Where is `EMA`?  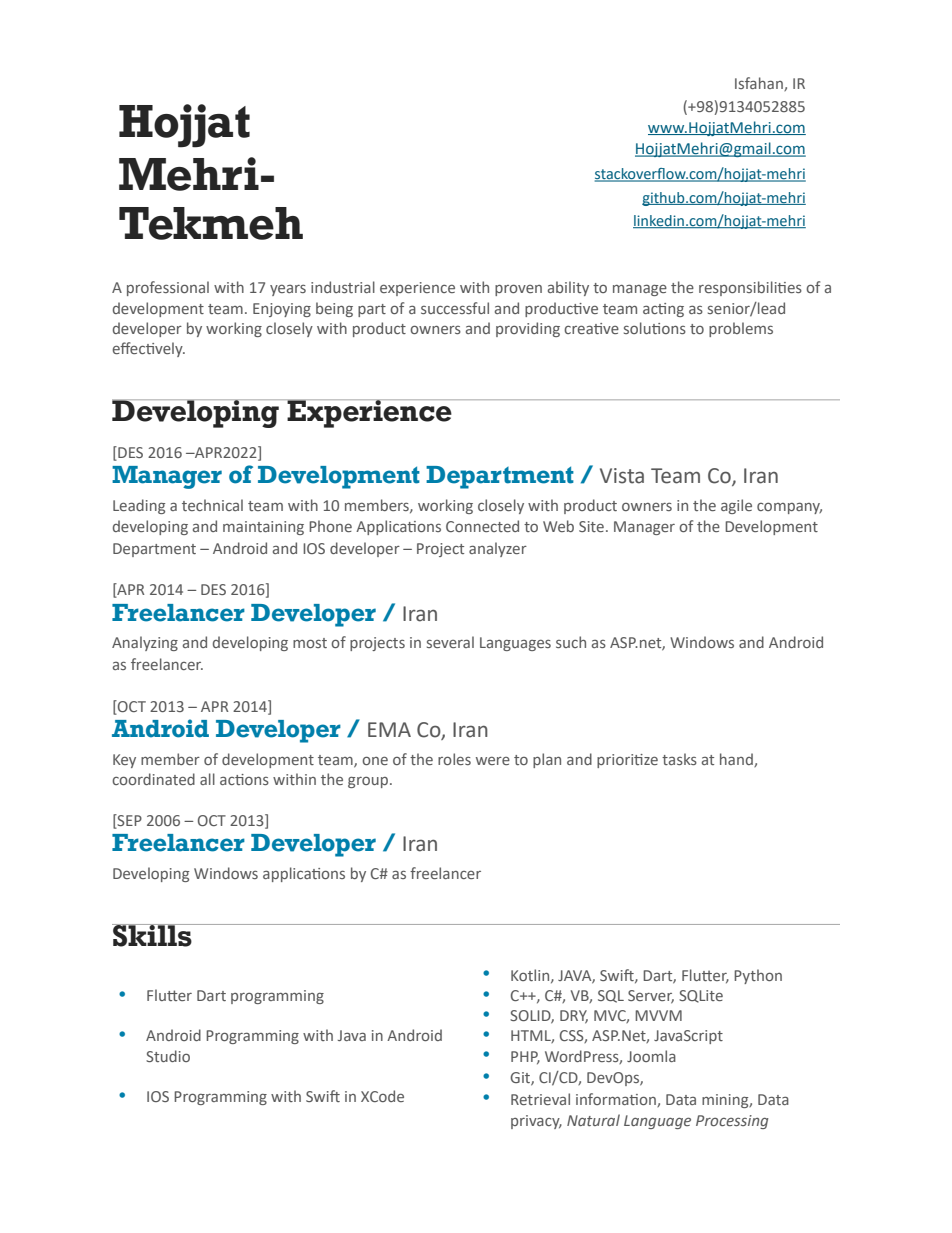 EMA is located at coordinates (389, 729).
